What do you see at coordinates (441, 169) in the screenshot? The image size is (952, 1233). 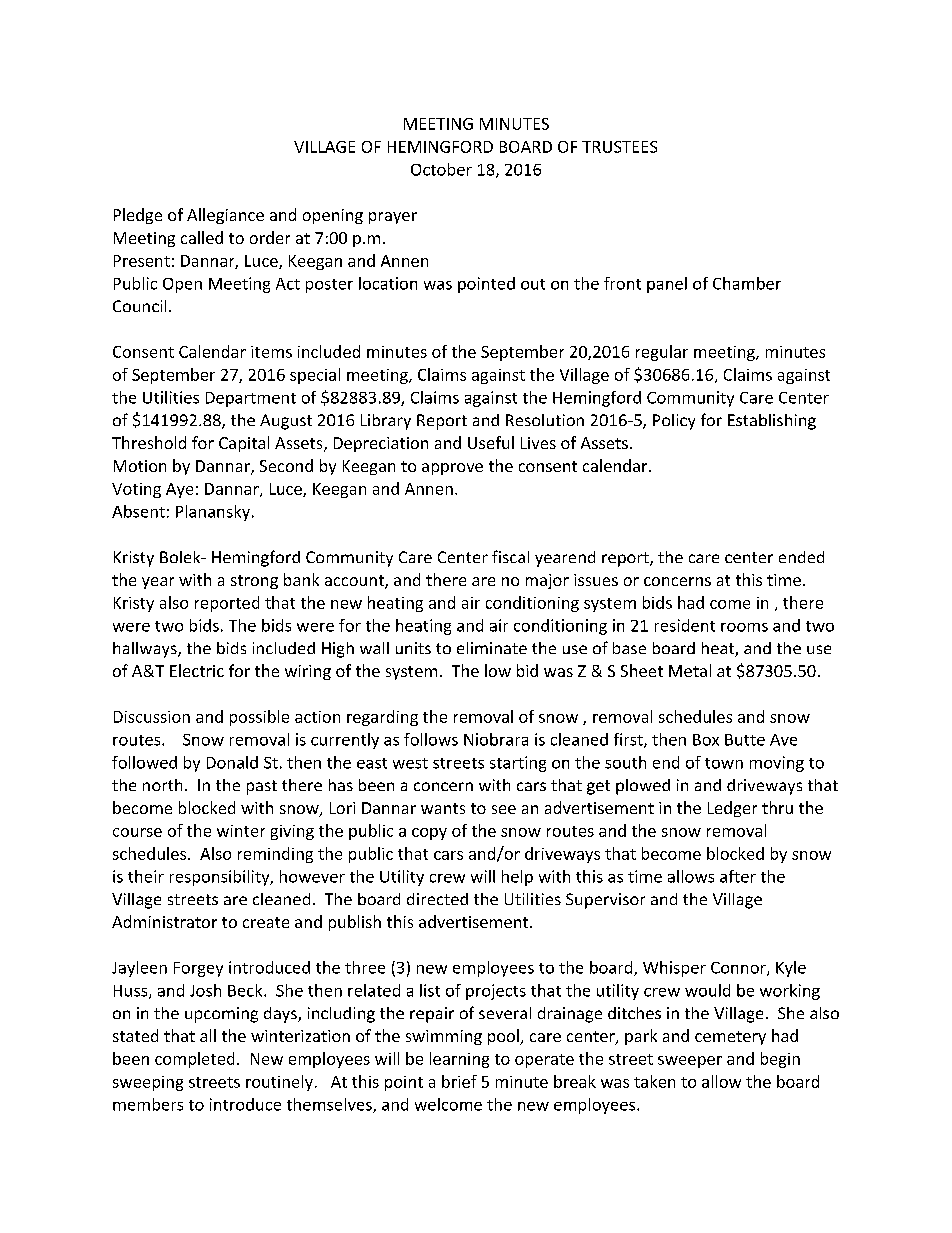 I see `October` at bounding box center [441, 169].
